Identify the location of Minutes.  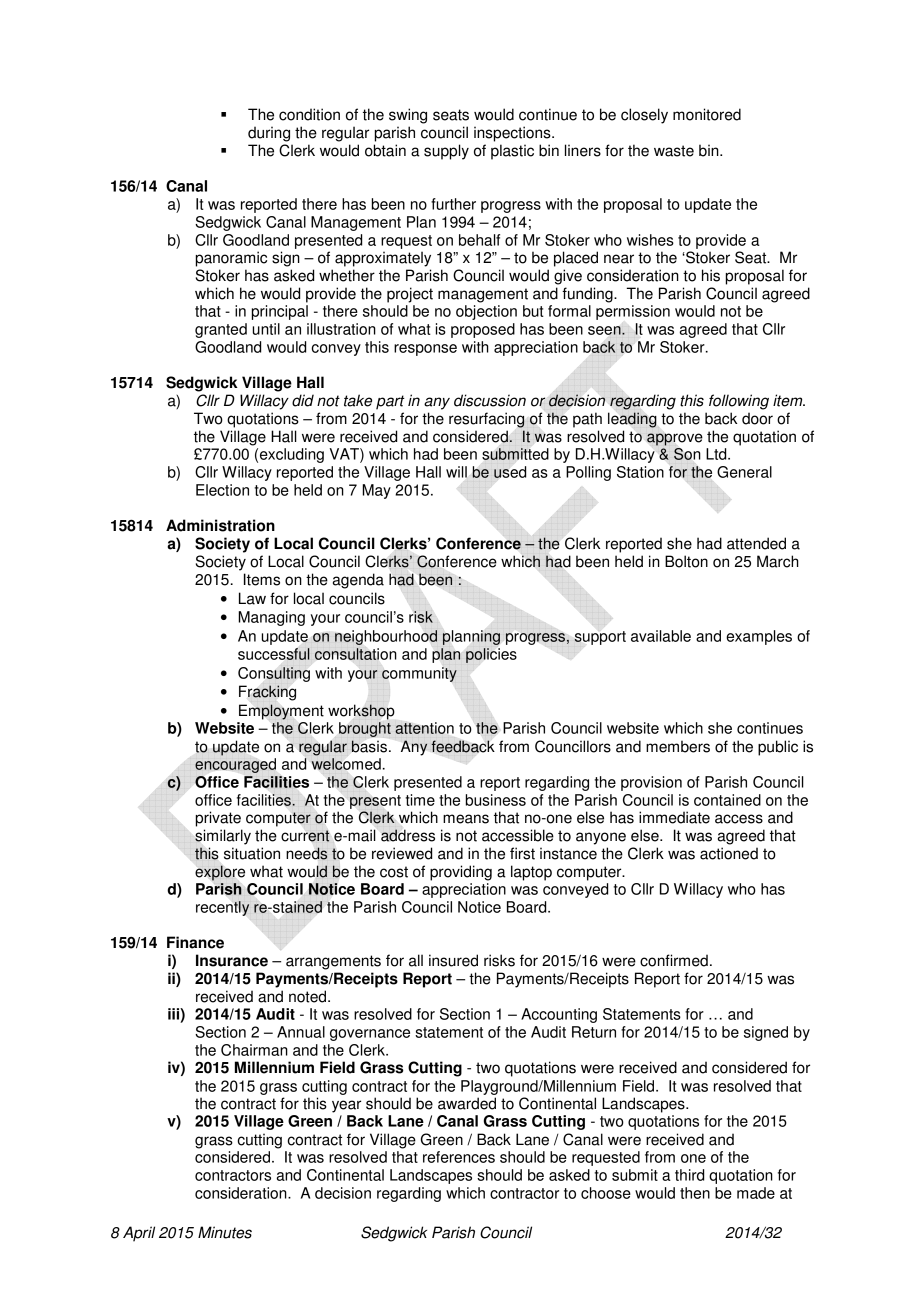
(225, 1232).
